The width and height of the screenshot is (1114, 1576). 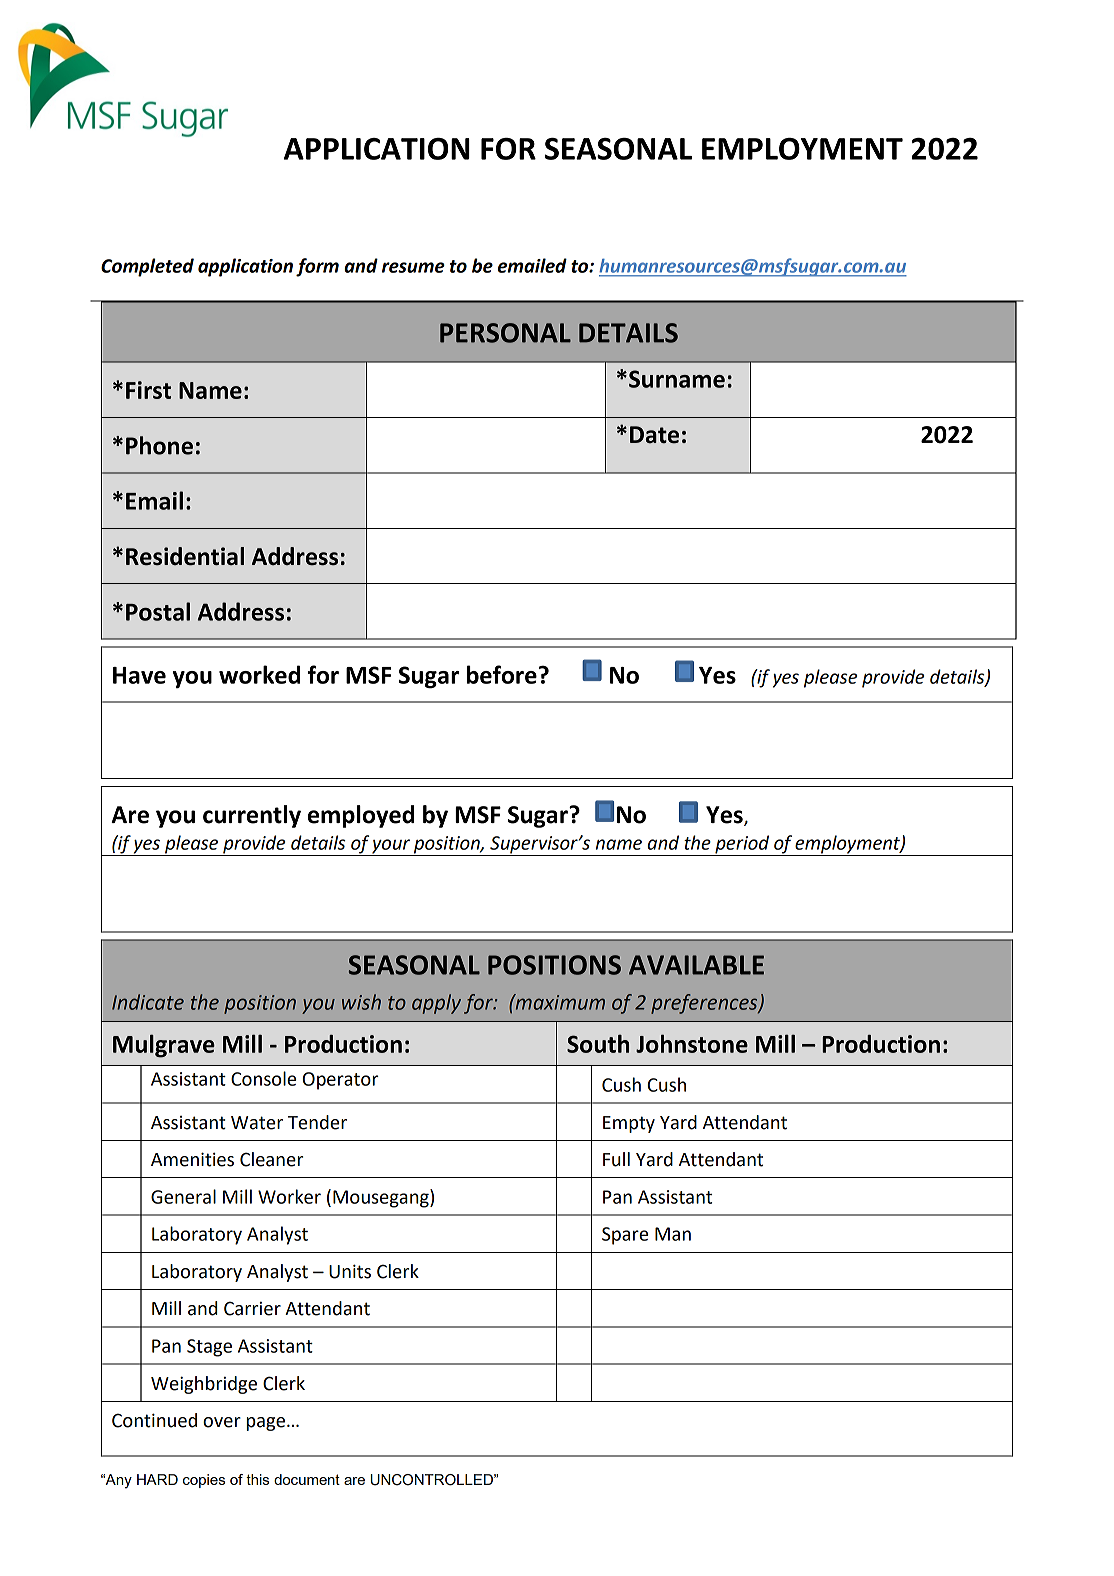 I want to click on Date, so click(x=654, y=435).
